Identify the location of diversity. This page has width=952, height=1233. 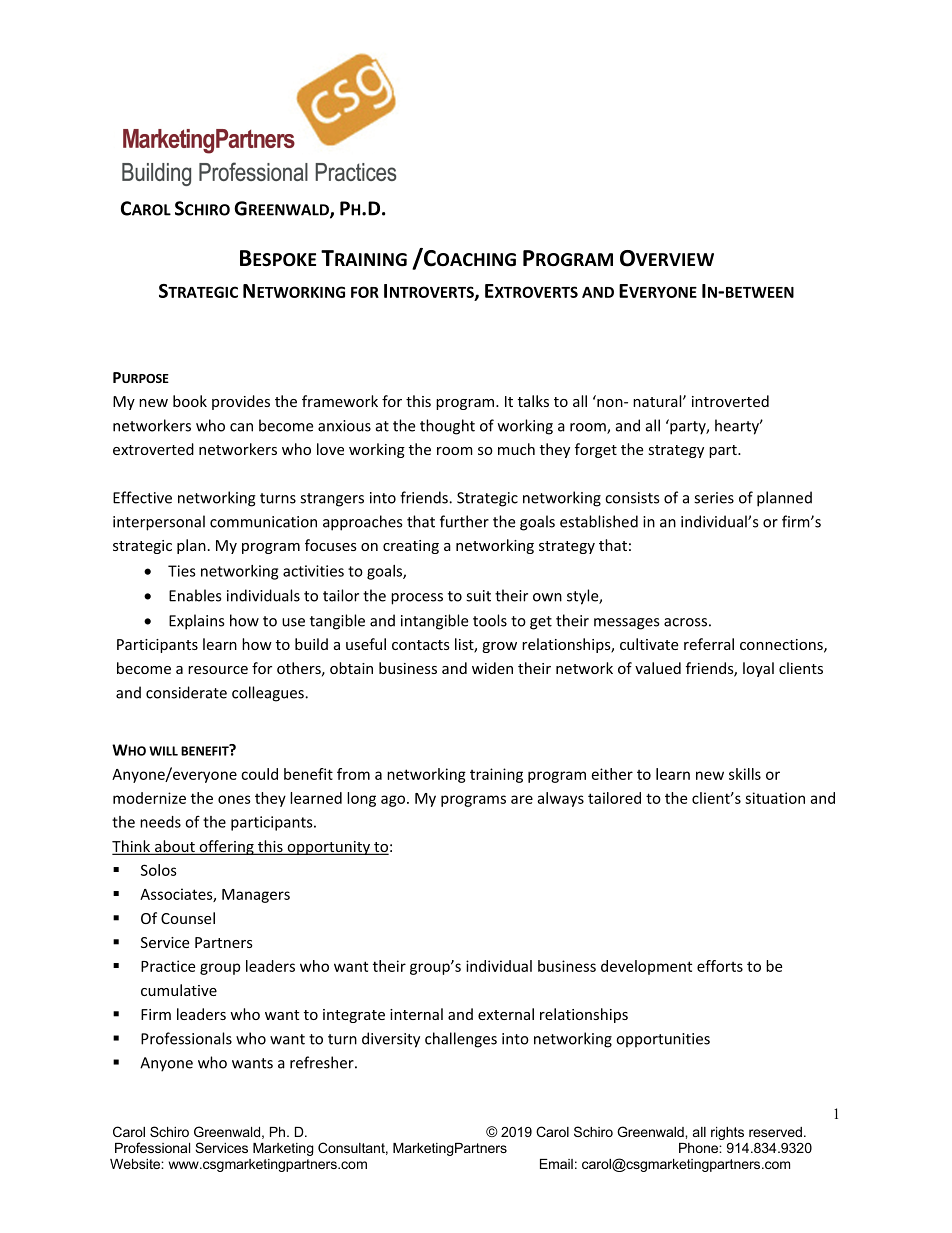
(391, 1040).
